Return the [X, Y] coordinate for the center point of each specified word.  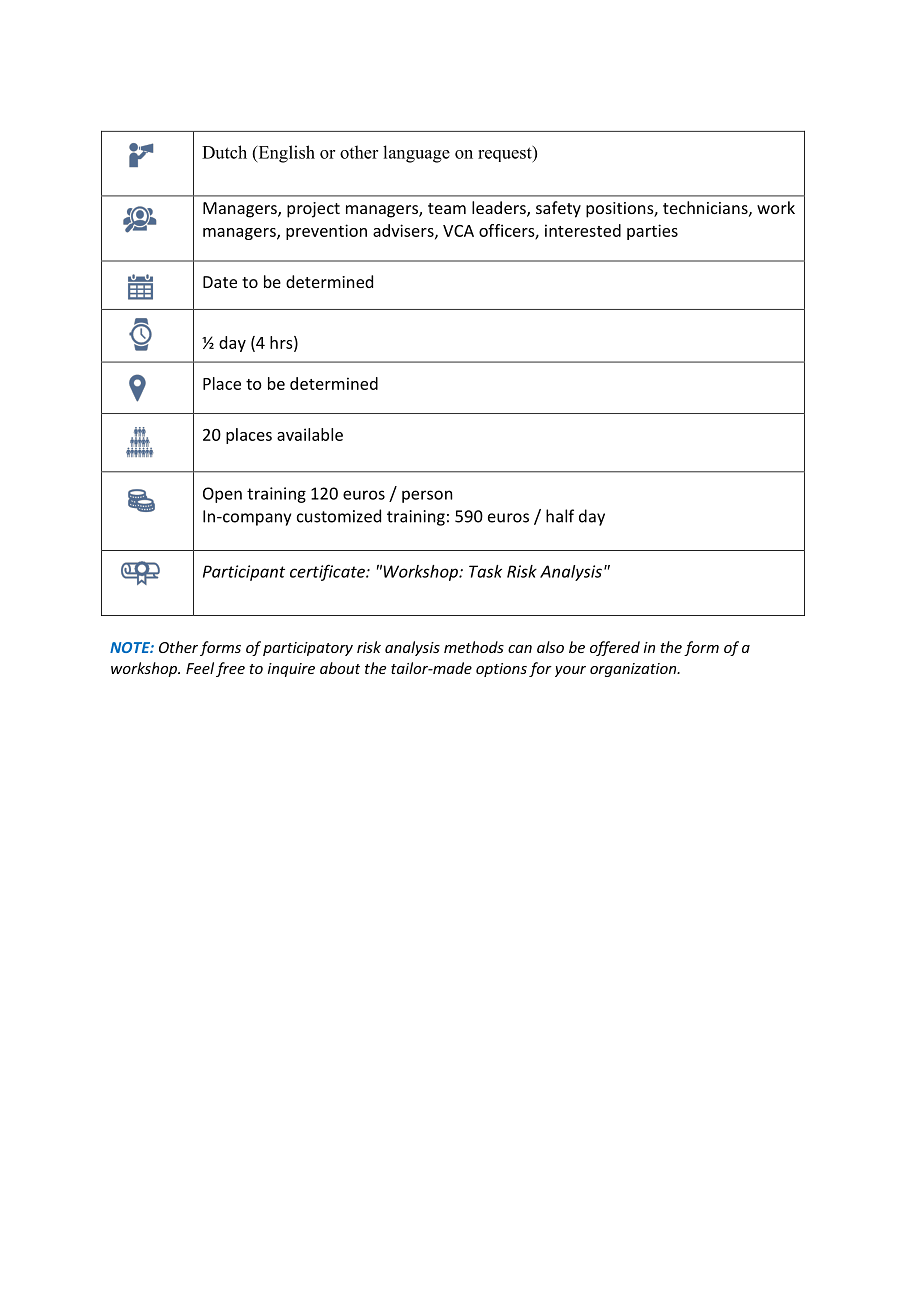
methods [474, 647]
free [230, 669]
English [285, 154]
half [560, 516]
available [310, 434]
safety [558, 209]
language [416, 154]
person [427, 496]
